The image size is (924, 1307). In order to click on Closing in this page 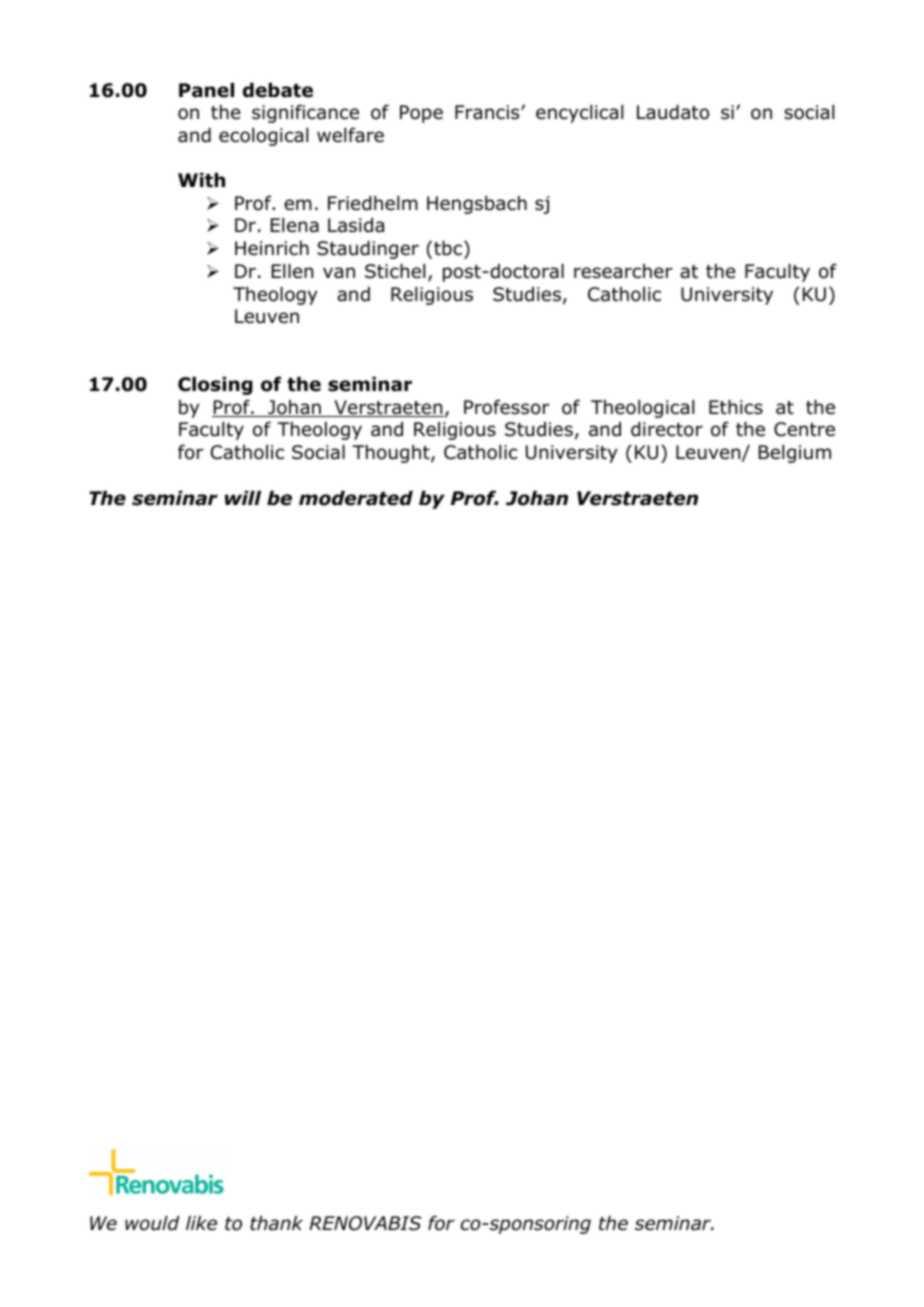, I will do `click(215, 386)`.
